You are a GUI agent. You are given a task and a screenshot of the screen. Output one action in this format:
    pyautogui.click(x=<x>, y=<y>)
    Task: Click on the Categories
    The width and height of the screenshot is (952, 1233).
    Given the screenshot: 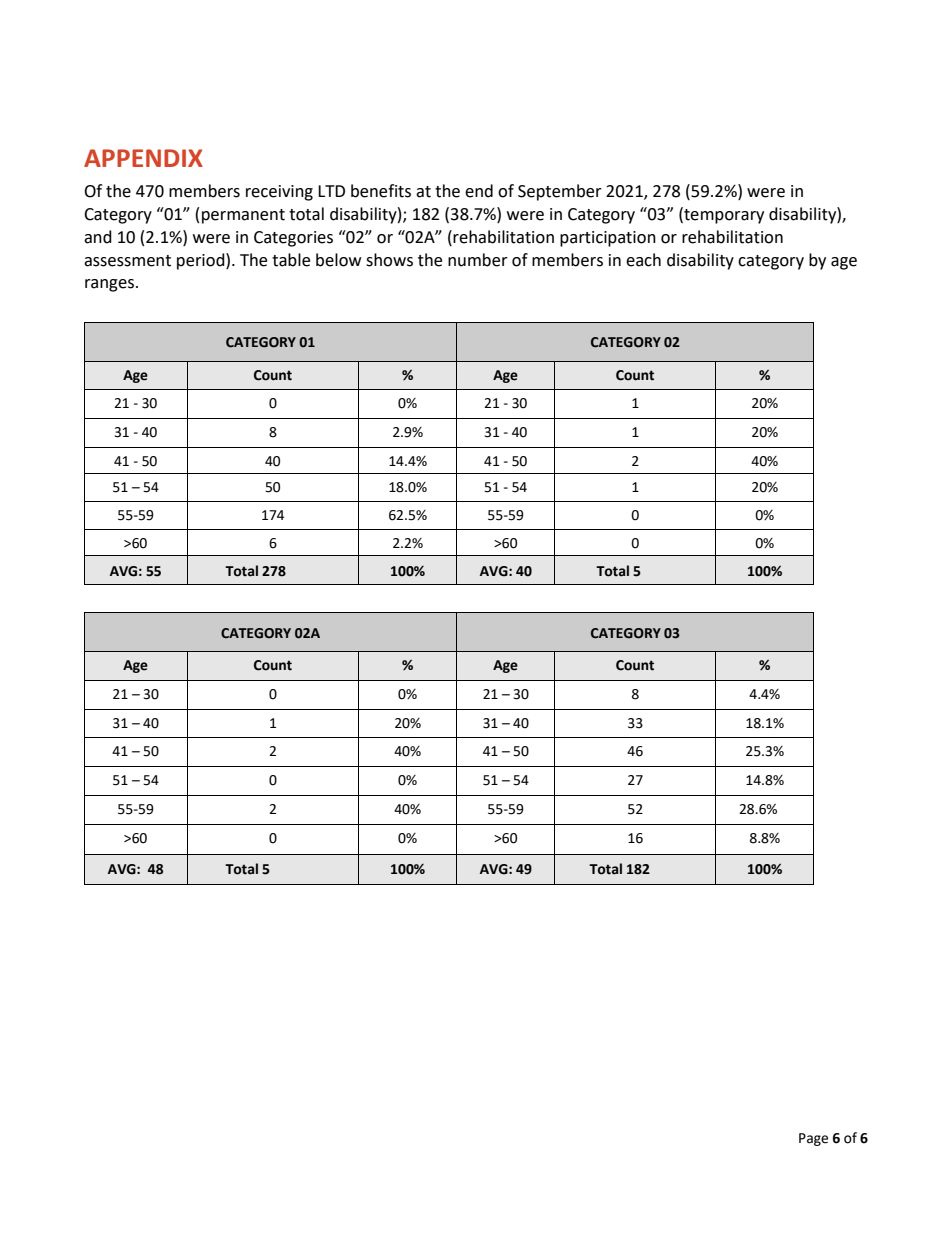 What is the action you would take?
    pyautogui.click(x=293, y=239)
